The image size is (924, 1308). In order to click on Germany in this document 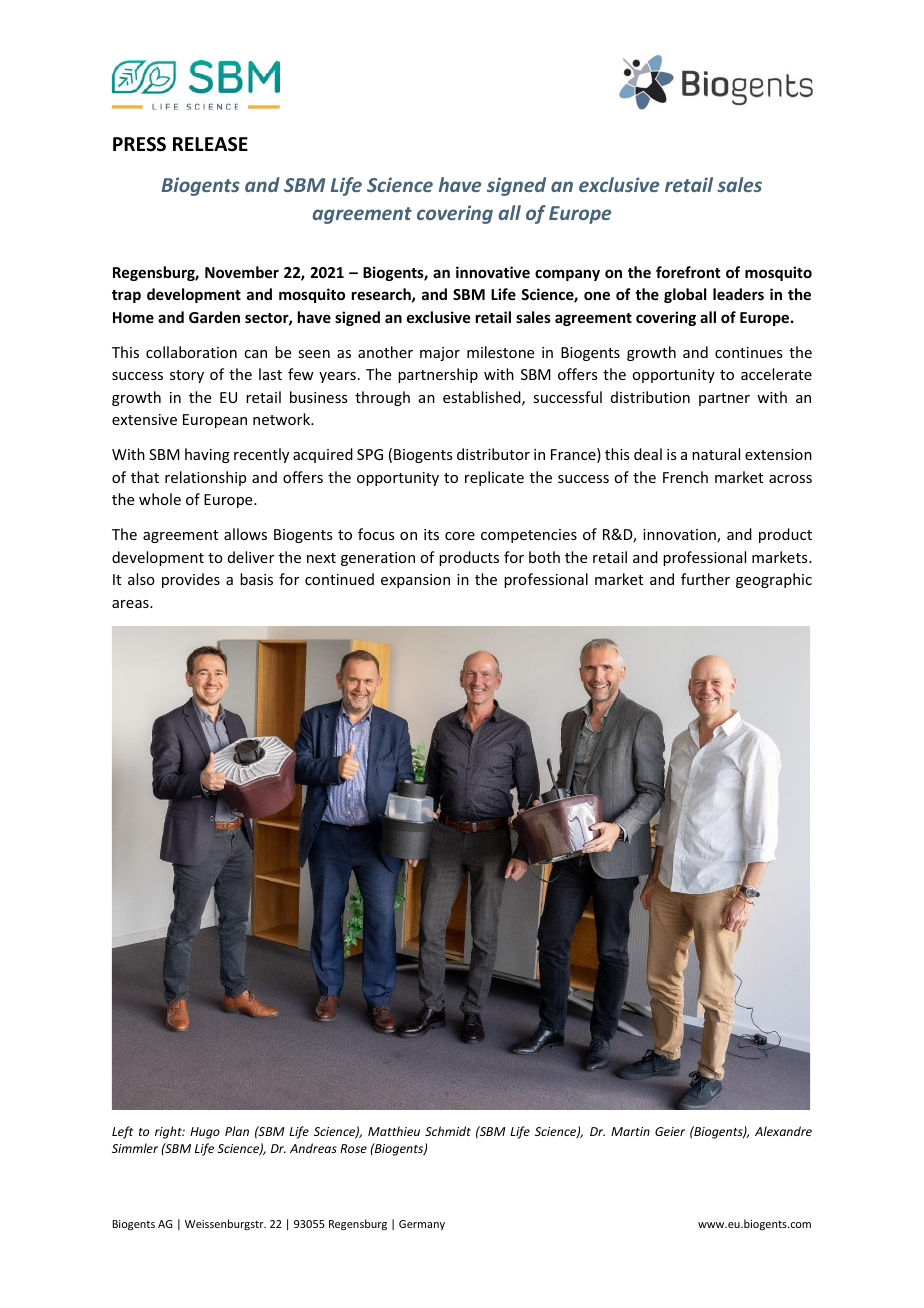, I will do `click(422, 1225)`.
